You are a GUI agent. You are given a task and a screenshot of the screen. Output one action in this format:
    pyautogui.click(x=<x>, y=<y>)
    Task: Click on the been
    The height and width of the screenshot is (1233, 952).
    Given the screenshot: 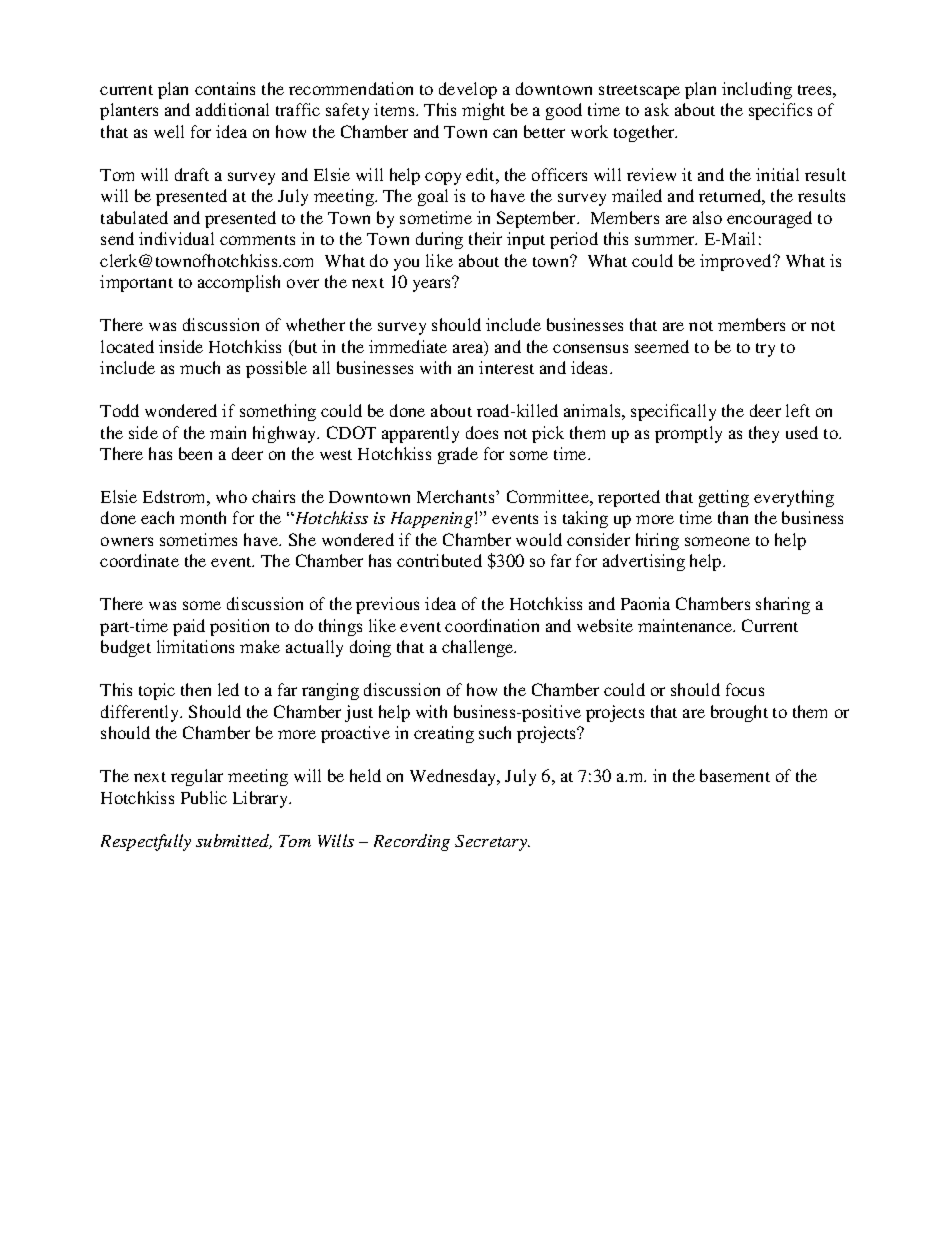 What is the action you would take?
    pyautogui.click(x=195, y=453)
